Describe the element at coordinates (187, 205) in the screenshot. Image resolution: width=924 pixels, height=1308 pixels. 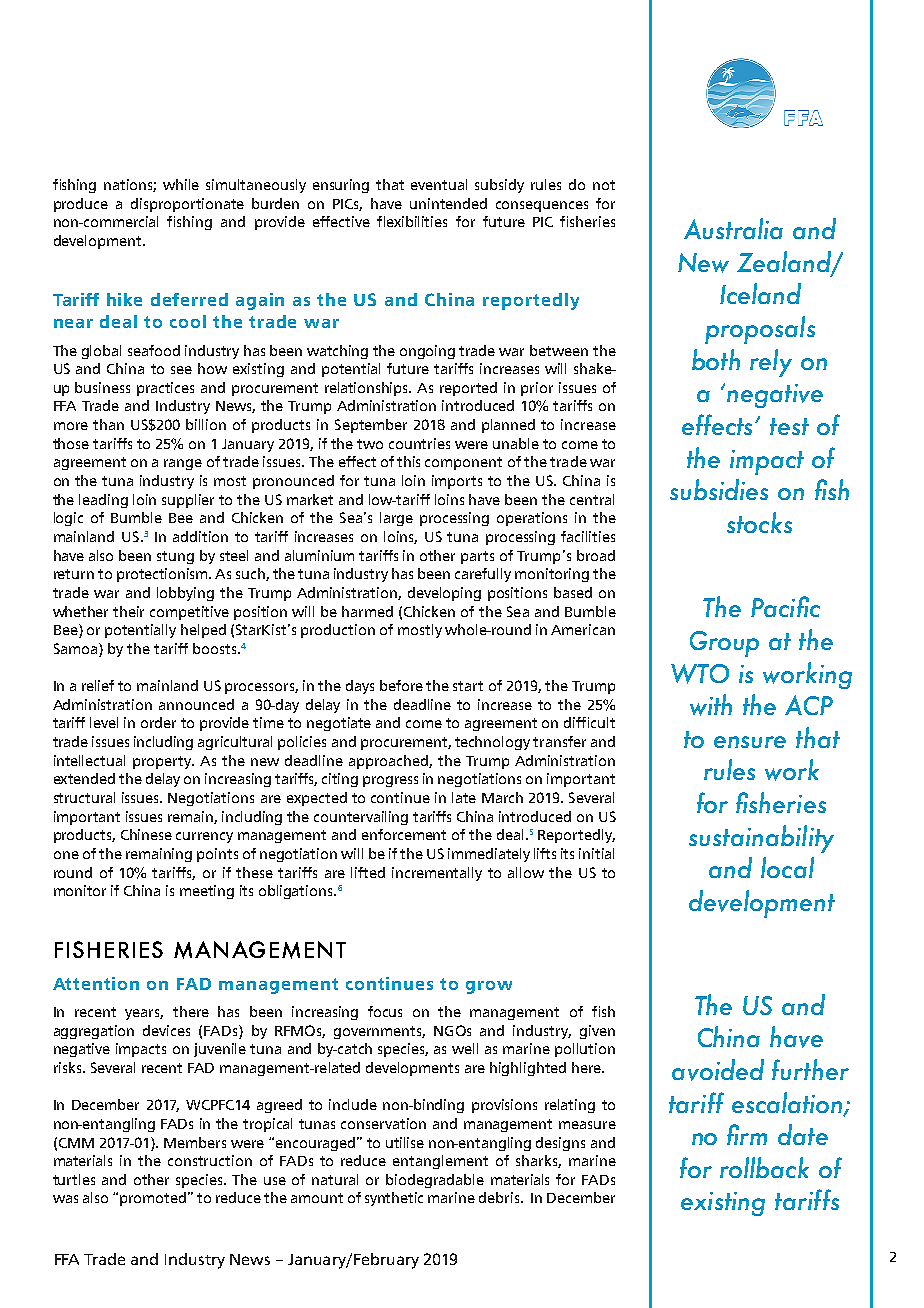
I see `disproportionate` at that location.
